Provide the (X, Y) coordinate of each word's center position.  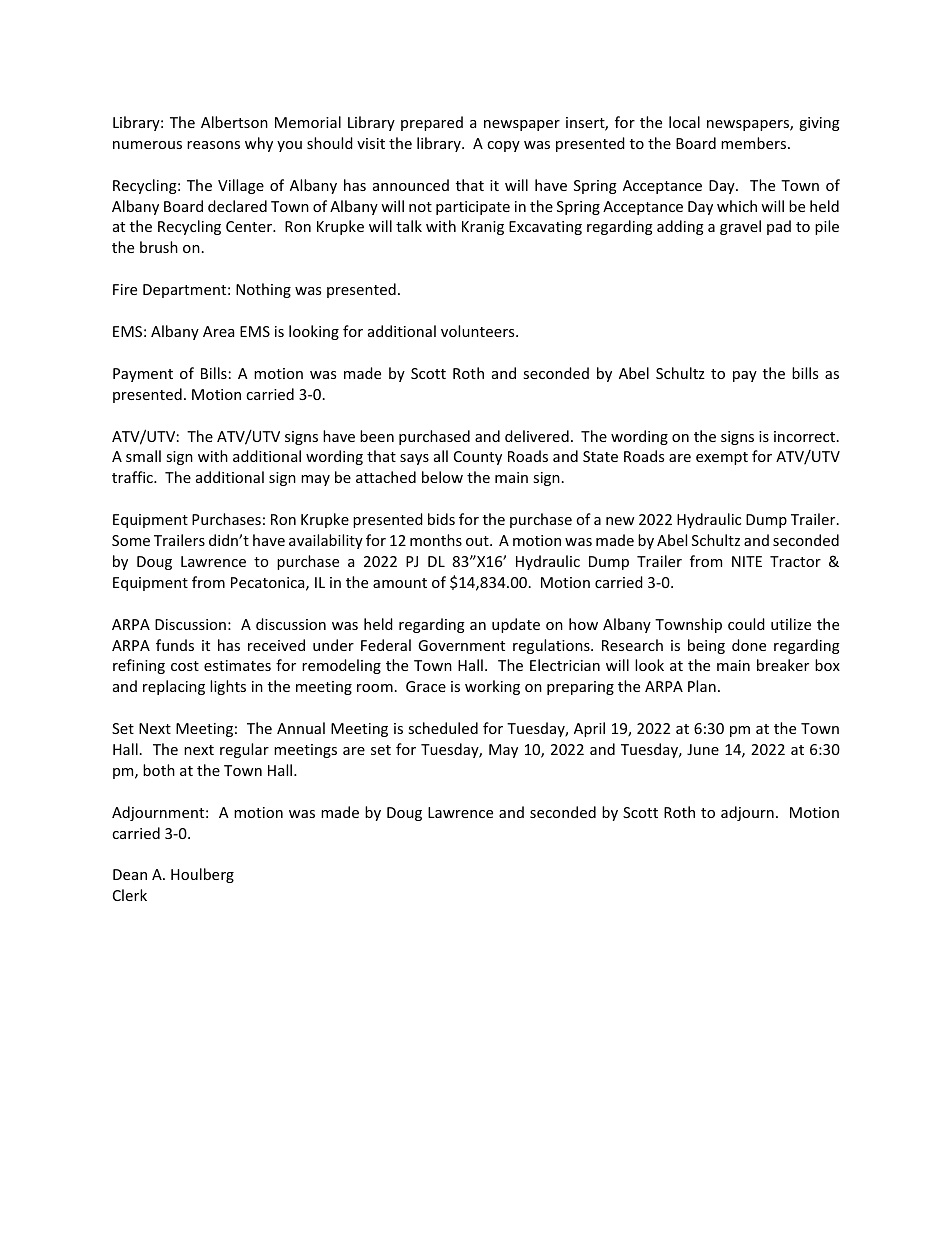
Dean (130, 874)
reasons (213, 145)
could (746, 624)
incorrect (806, 436)
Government (461, 645)
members (755, 143)
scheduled (443, 728)
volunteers (479, 331)
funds (175, 645)
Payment (143, 375)
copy (503, 146)
